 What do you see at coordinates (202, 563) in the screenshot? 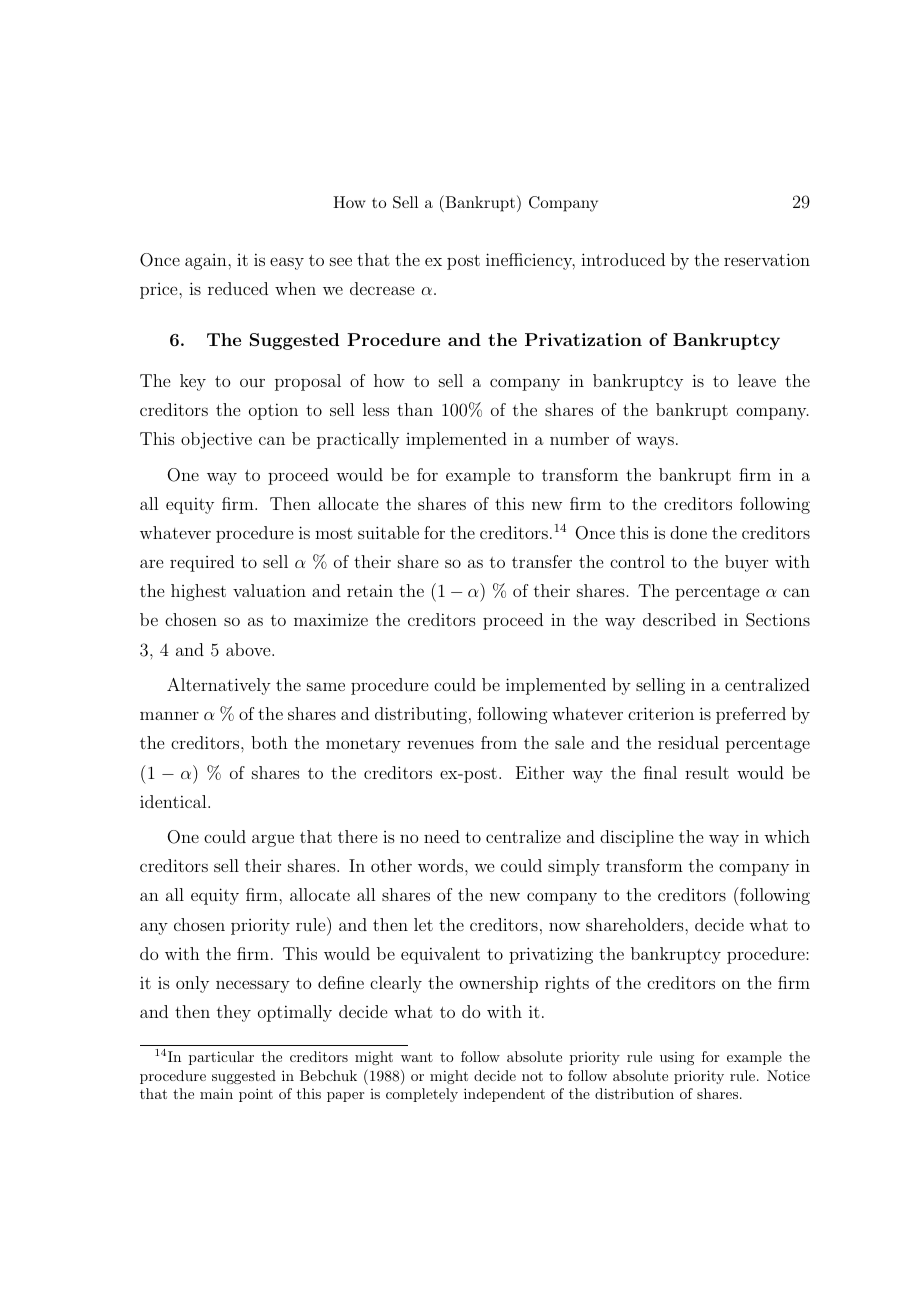
I see `required` at bounding box center [202, 563].
